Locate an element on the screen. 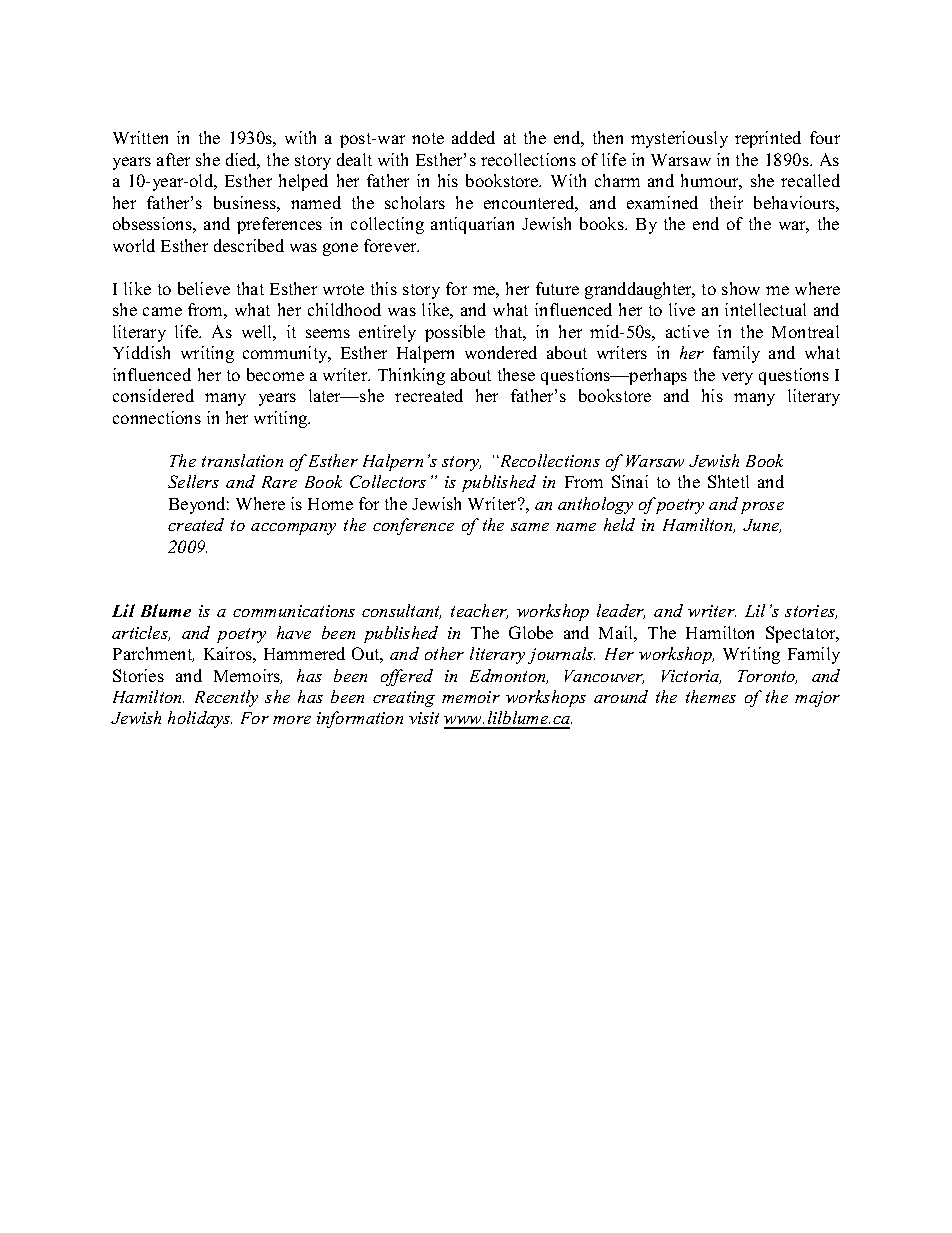  visit is located at coordinates (424, 718).
